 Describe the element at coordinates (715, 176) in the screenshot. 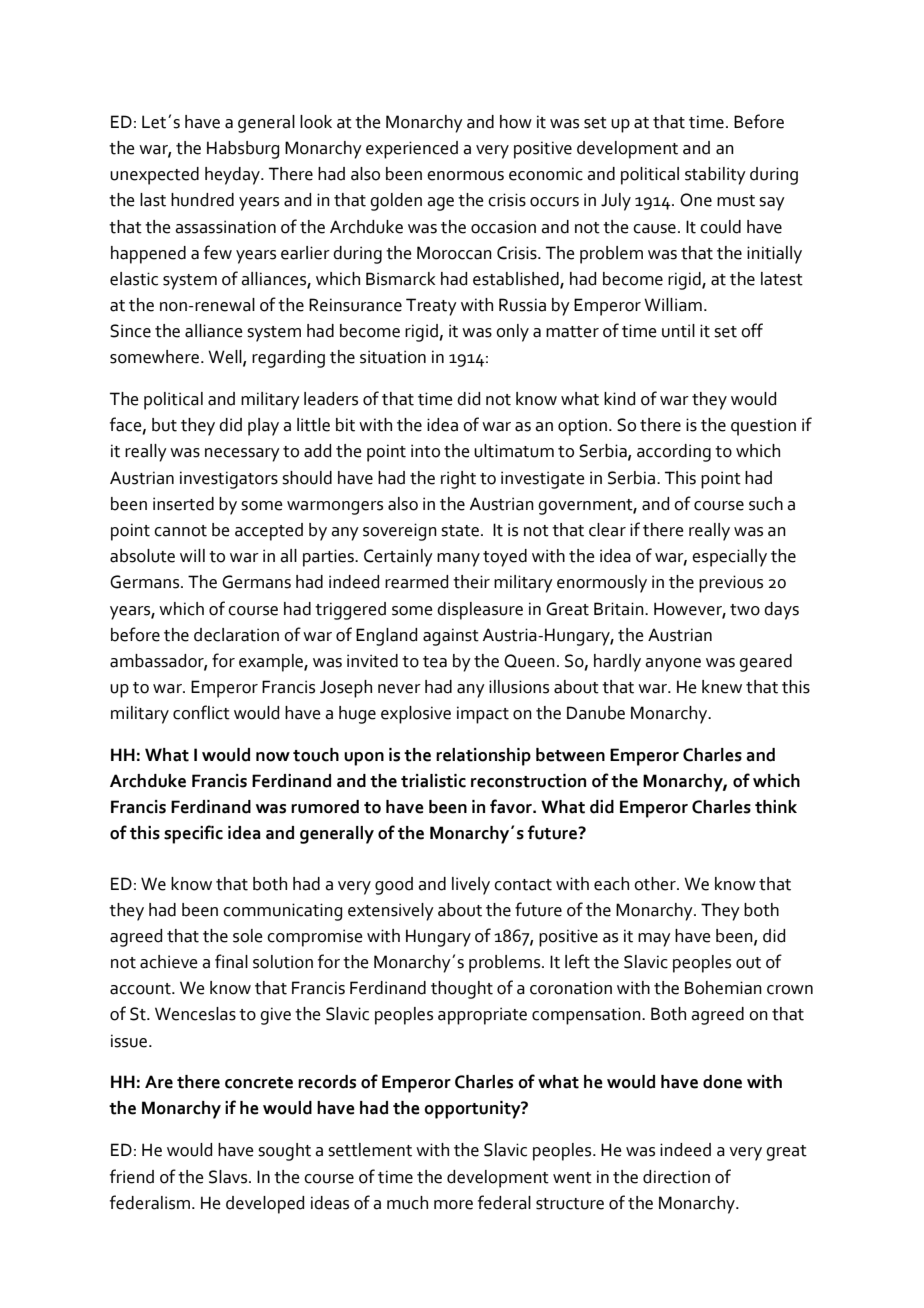

I see `stability` at that location.
